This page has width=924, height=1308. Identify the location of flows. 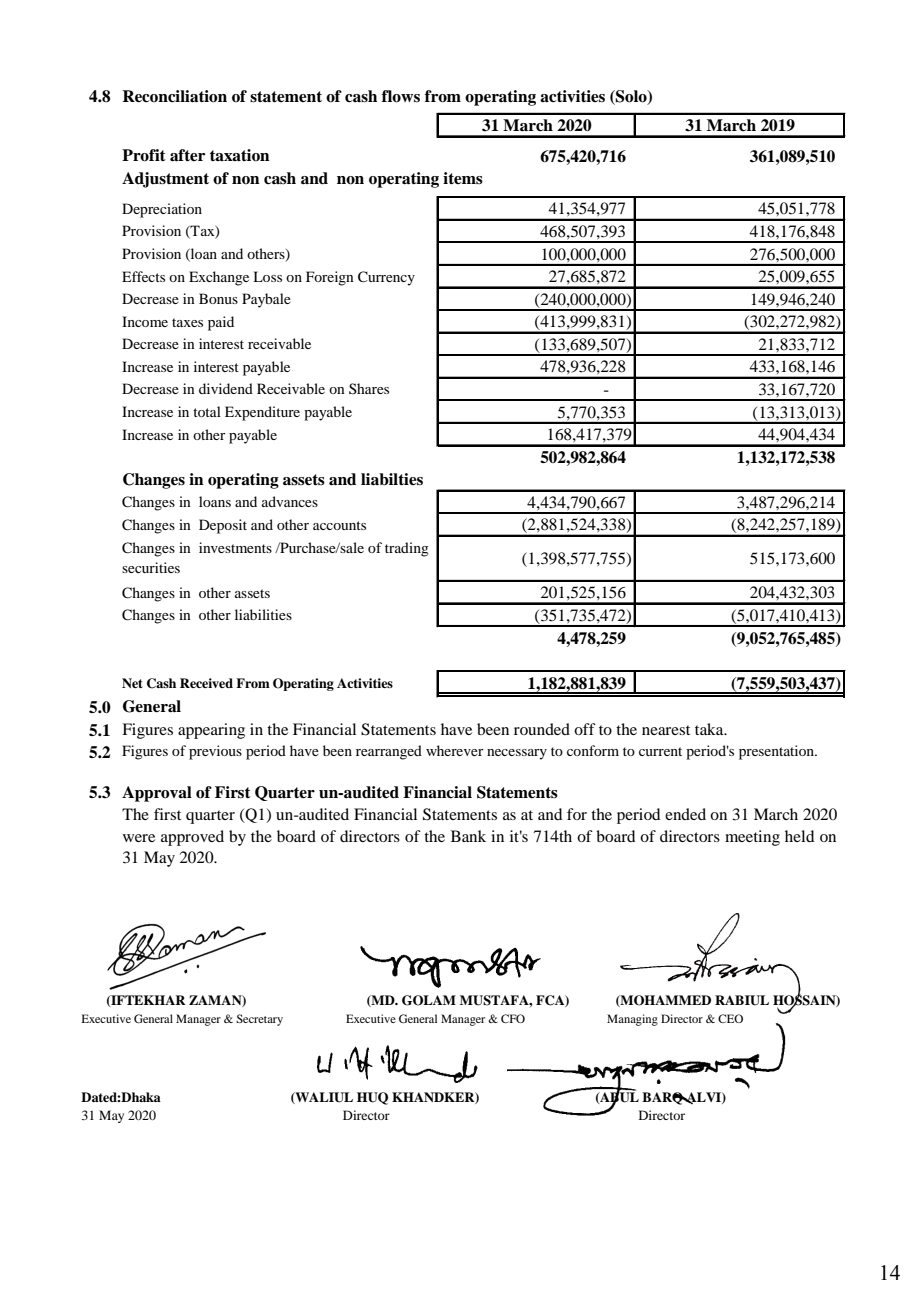
(401, 96).
